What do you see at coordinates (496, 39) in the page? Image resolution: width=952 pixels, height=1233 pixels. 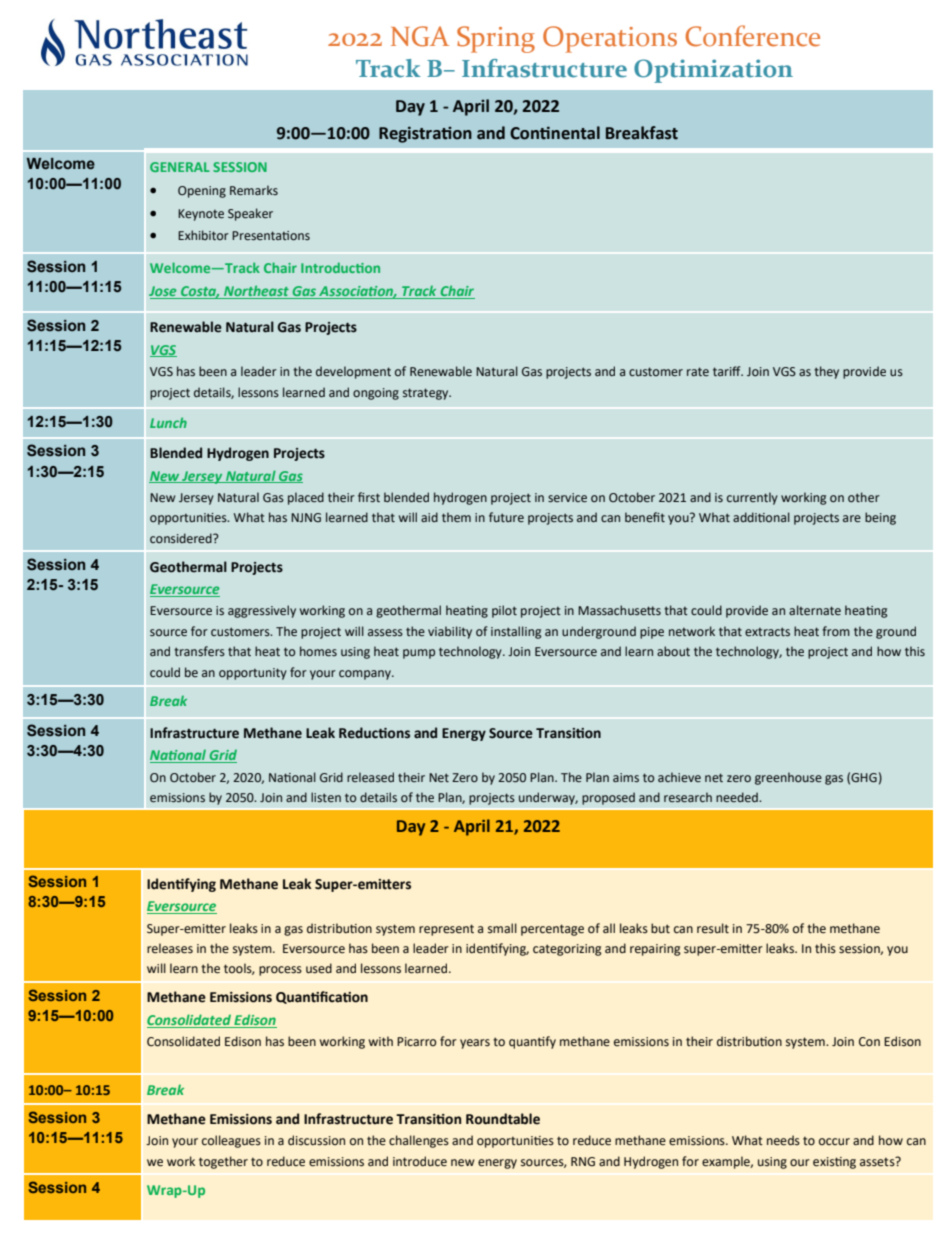 I see `Spring` at bounding box center [496, 39].
